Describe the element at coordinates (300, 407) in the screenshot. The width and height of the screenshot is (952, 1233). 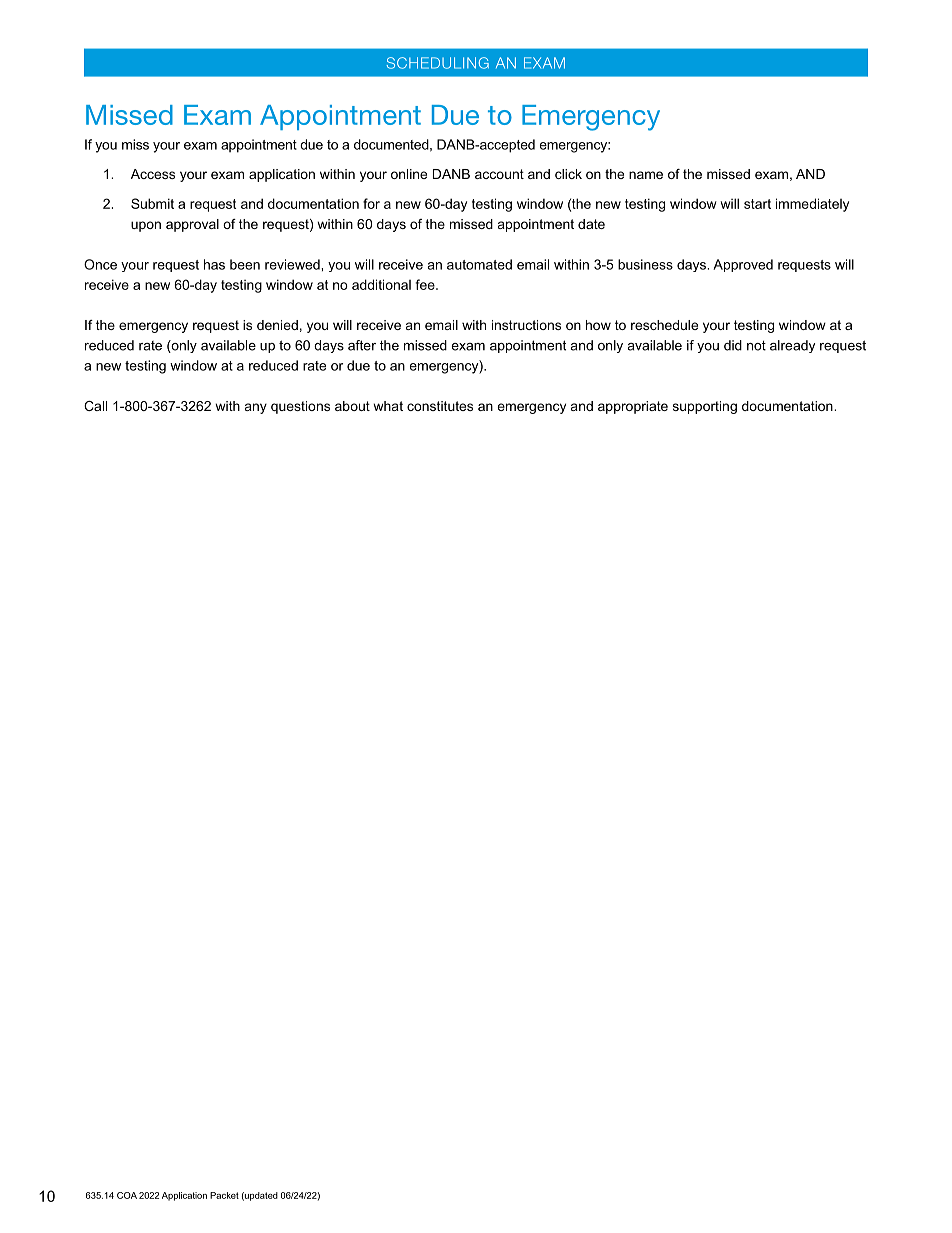
I see `questions` at that location.
